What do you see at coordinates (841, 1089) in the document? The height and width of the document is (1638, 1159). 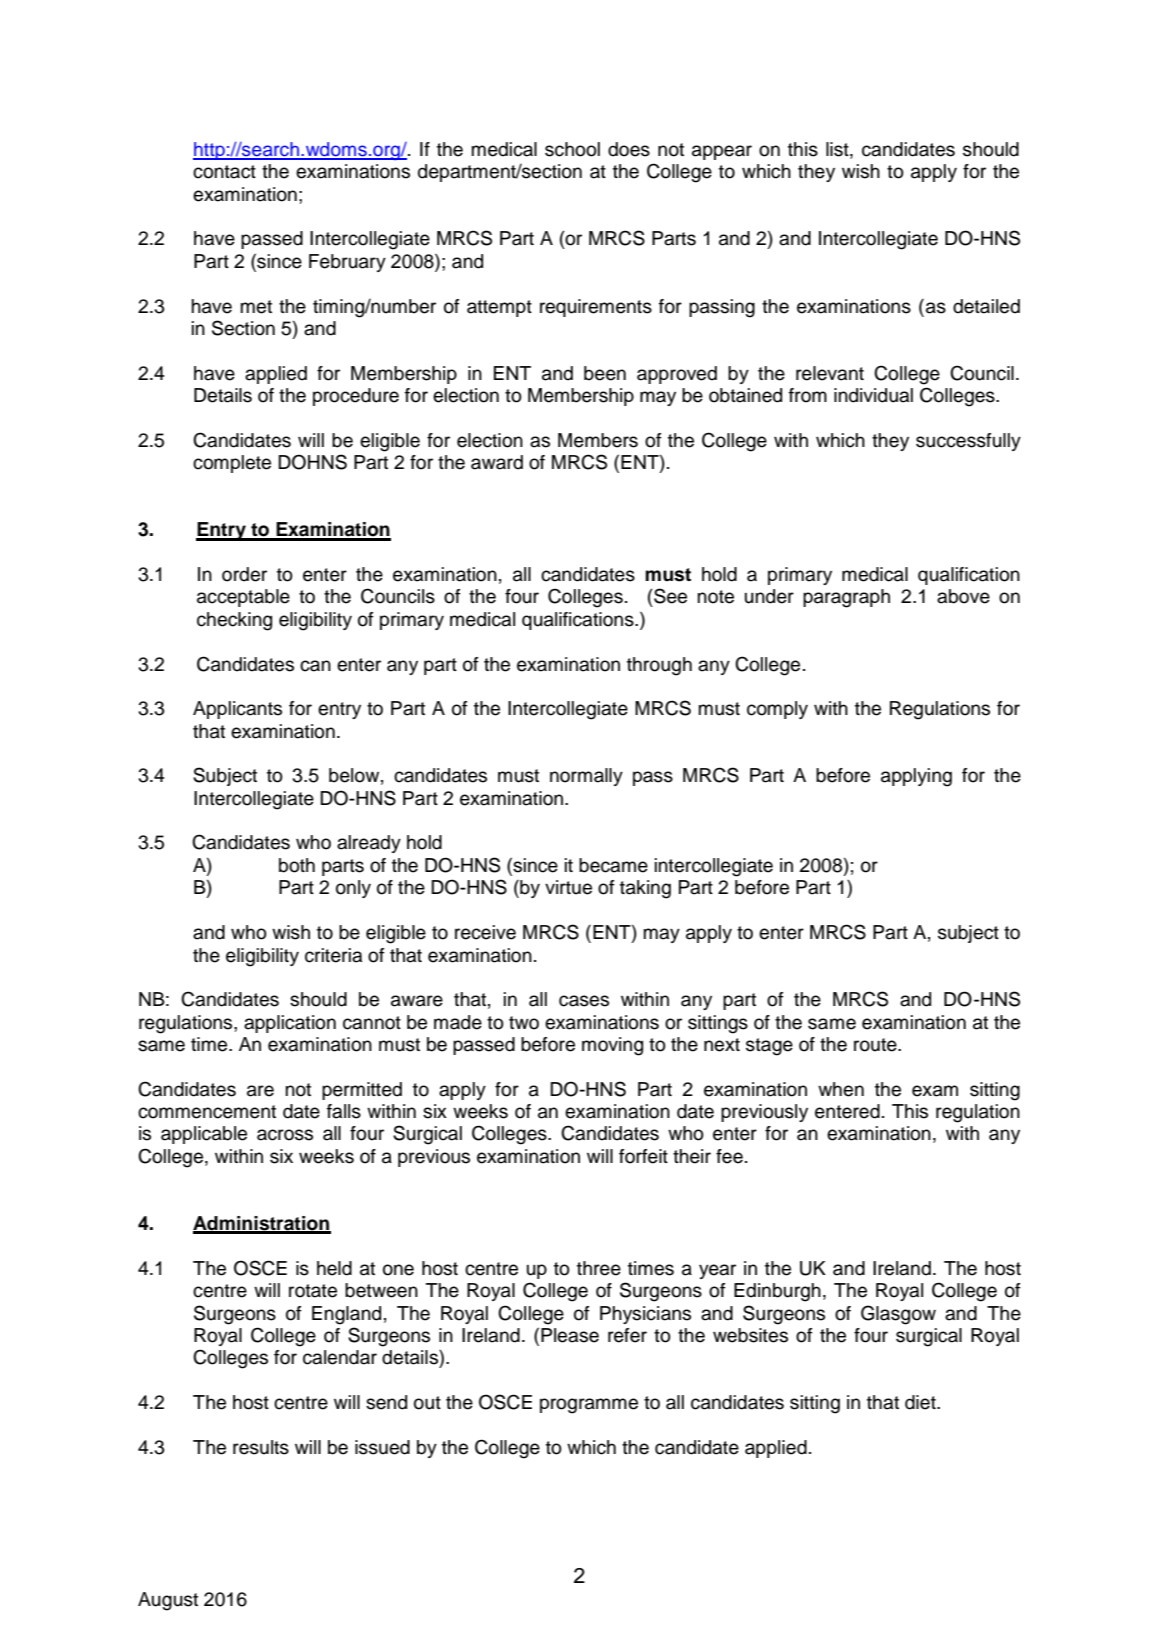 I see `when` at bounding box center [841, 1089].
